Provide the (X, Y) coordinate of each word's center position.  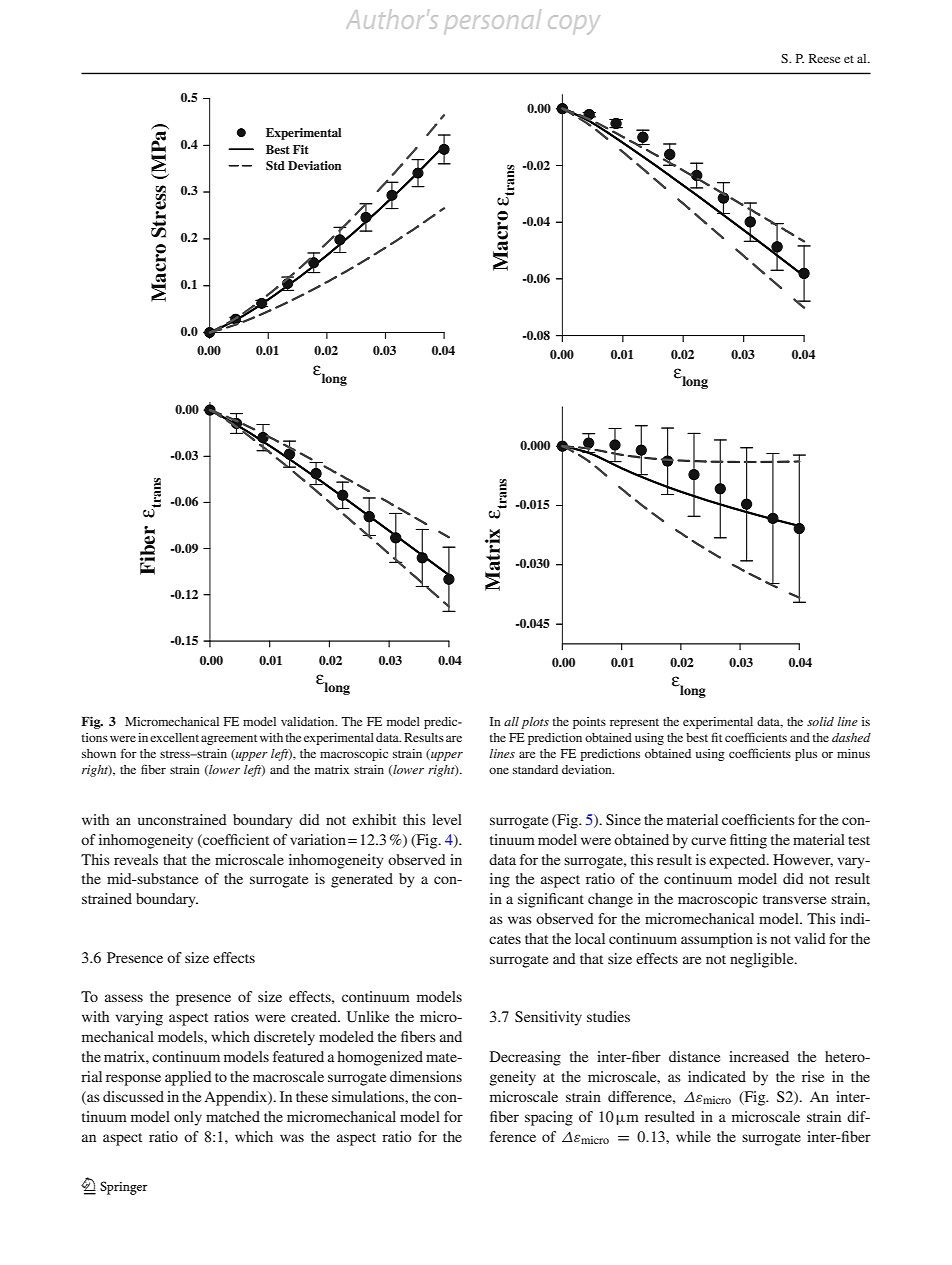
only (188, 1118)
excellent (174, 737)
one (499, 771)
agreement (229, 739)
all (511, 721)
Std (275, 166)
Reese (824, 58)
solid (820, 721)
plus (806, 755)
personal (493, 20)
